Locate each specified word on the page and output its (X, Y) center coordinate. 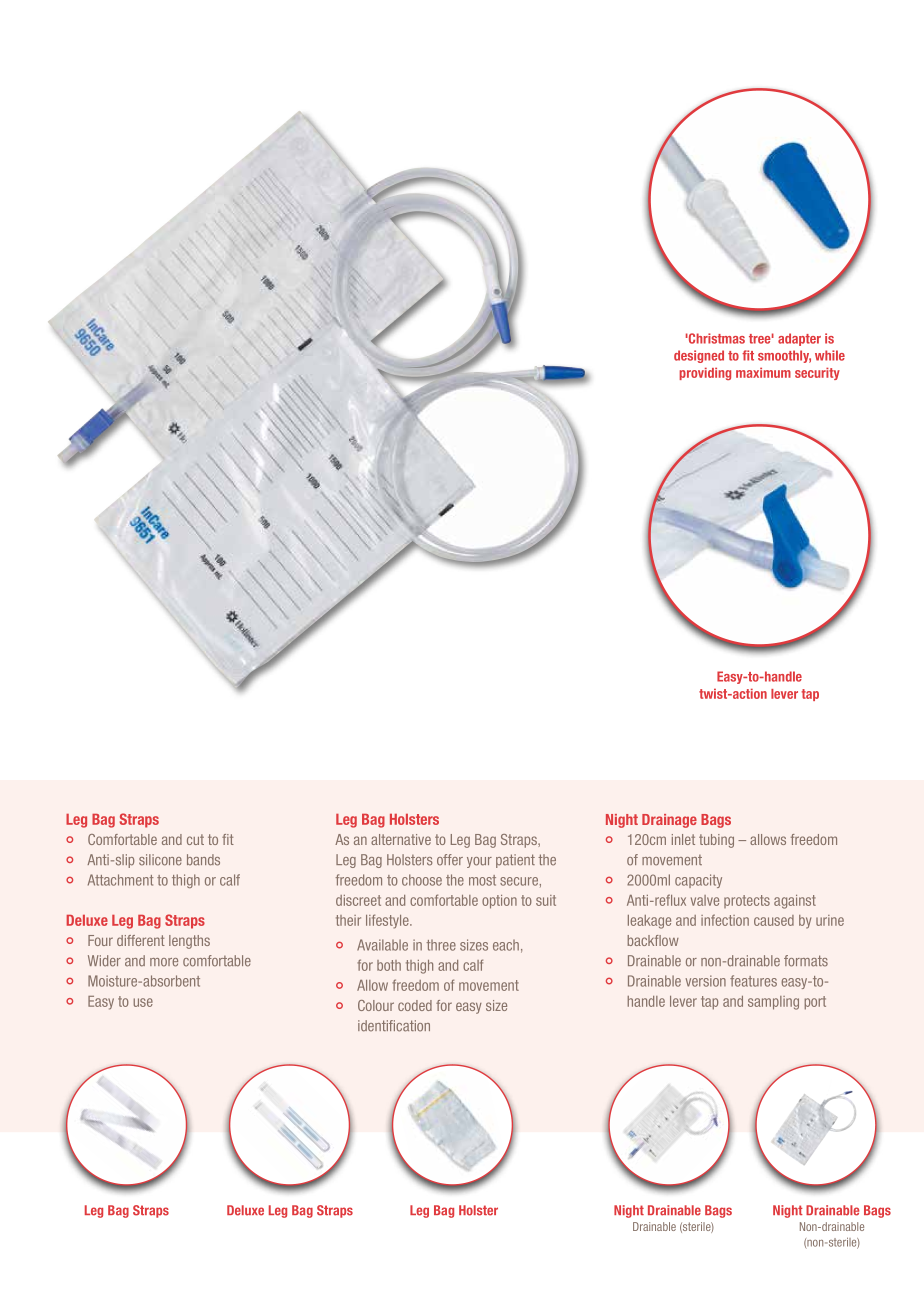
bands (203, 860)
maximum (763, 372)
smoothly (784, 356)
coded (415, 1005)
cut (195, 839)
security (817, 373)
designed (699, 356)
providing (705, 373)
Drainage (669, 821)
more (164, 962)
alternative (401, 839)
